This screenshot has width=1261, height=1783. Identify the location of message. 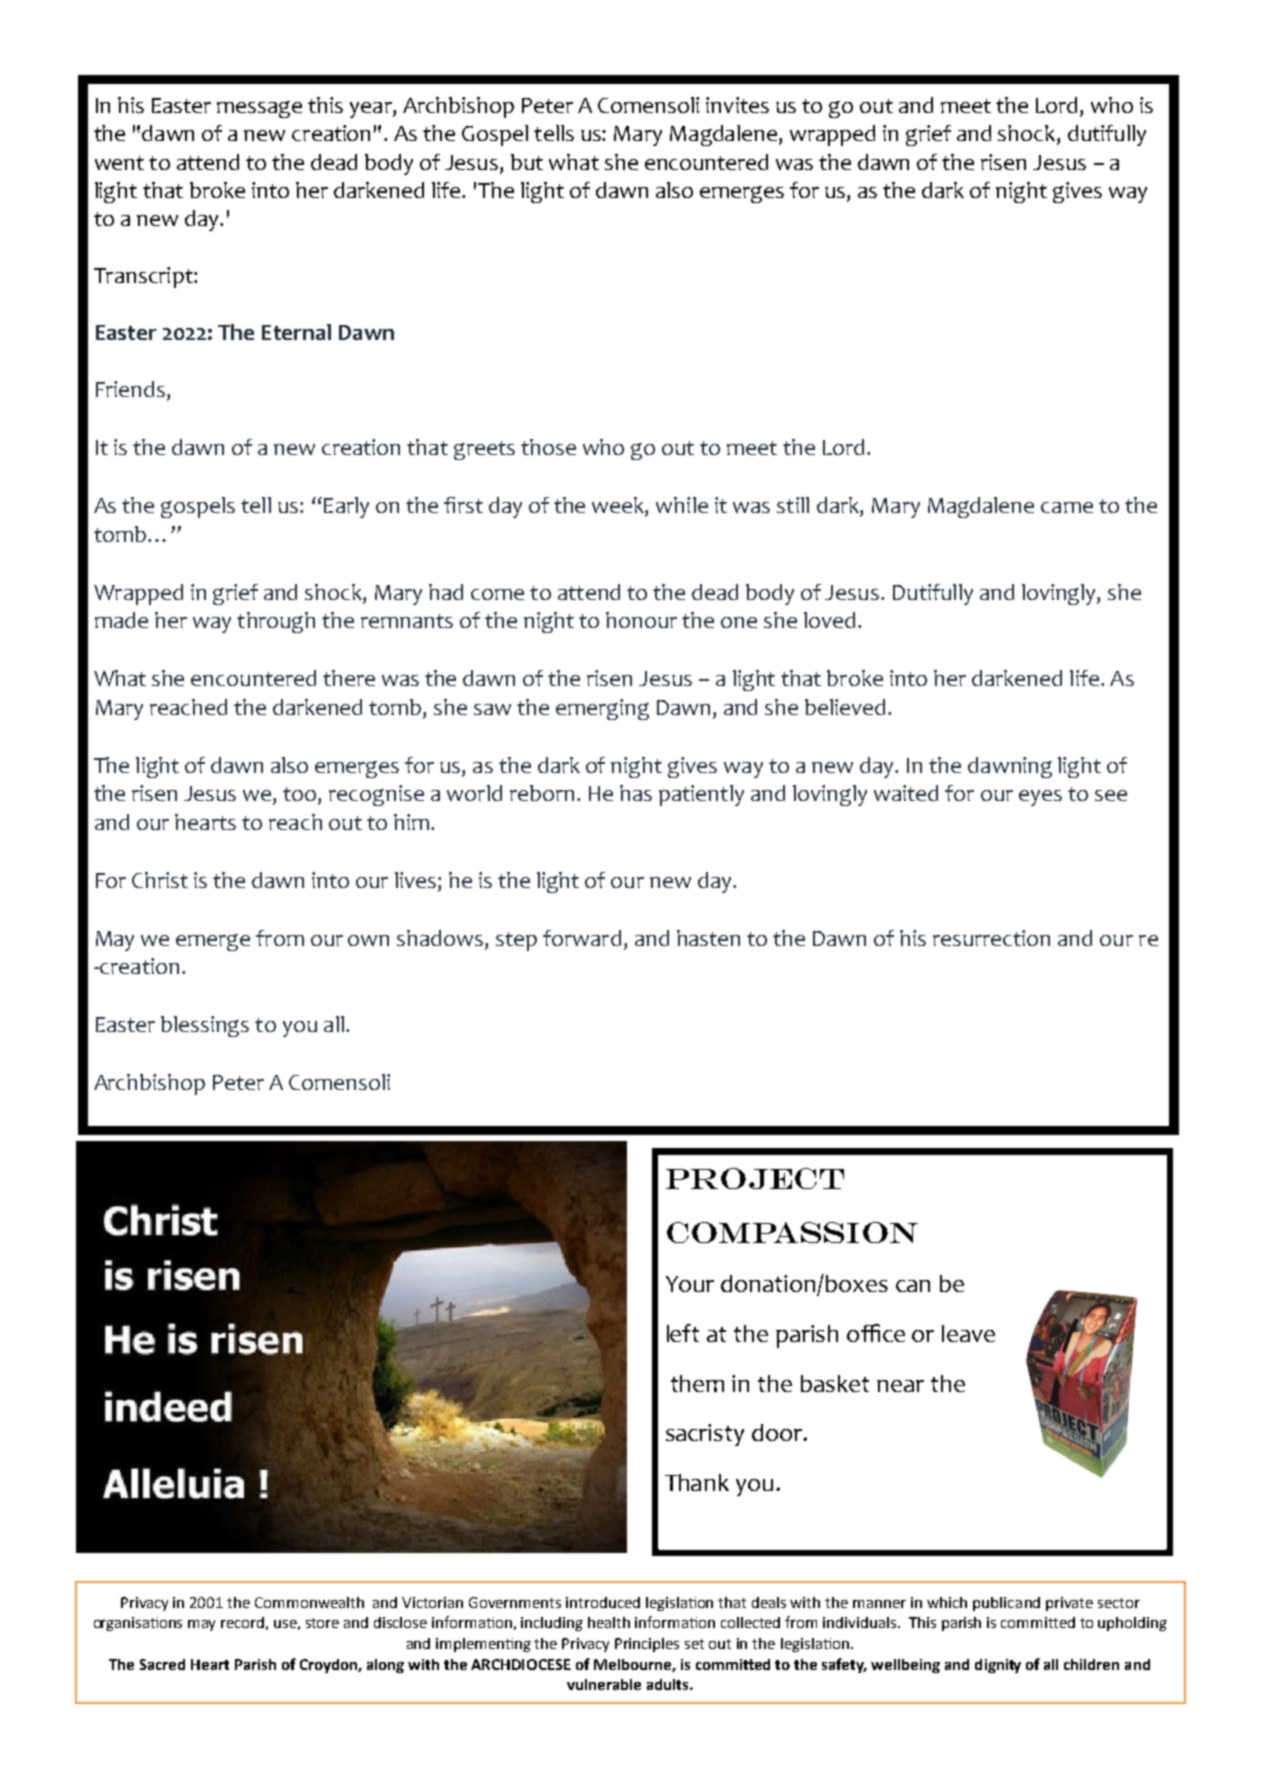
(259, 109).
